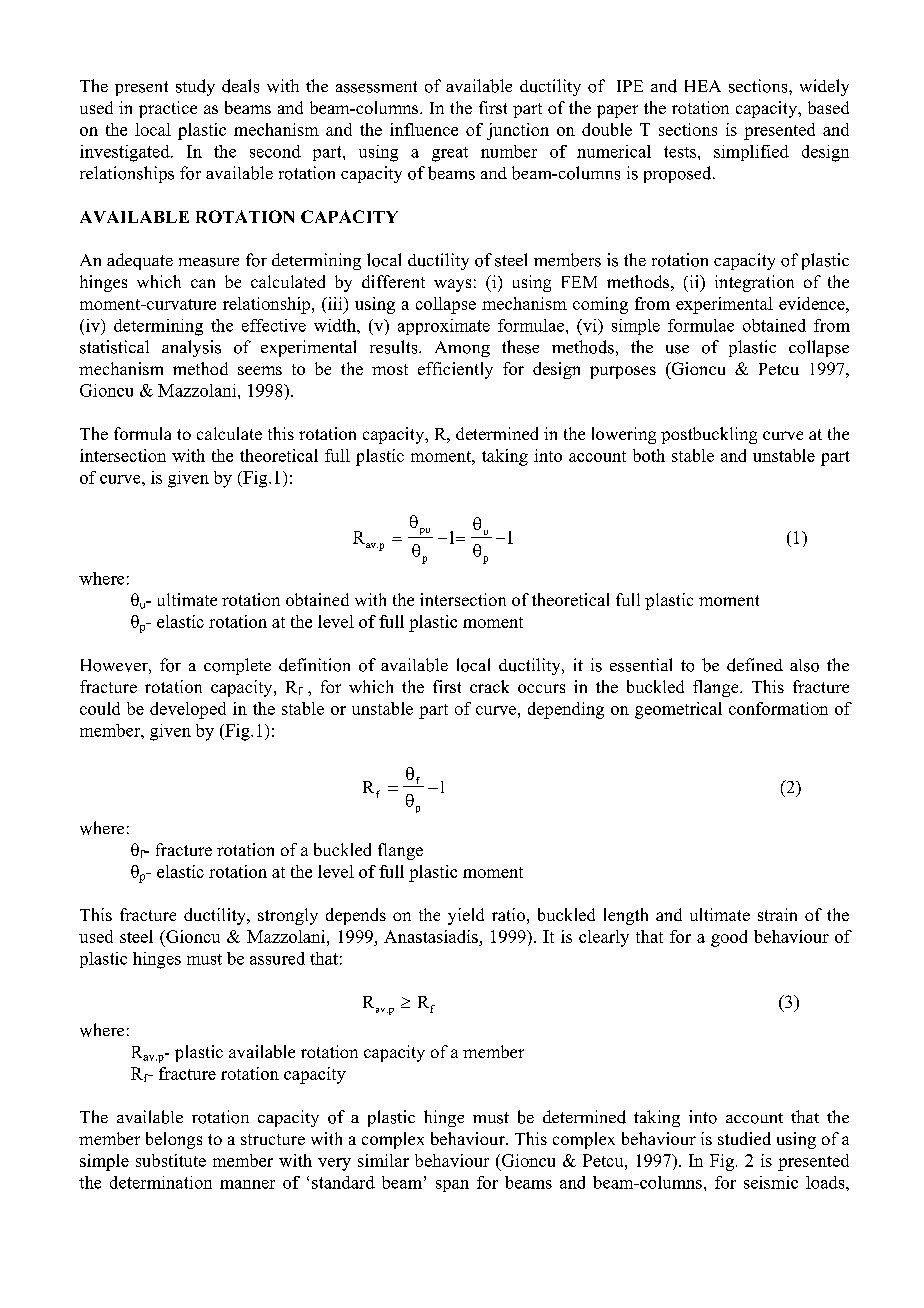 Image resolution: width=924 pixels, height=1308 pixels. I want to click on simplified, so click(751, 153).
